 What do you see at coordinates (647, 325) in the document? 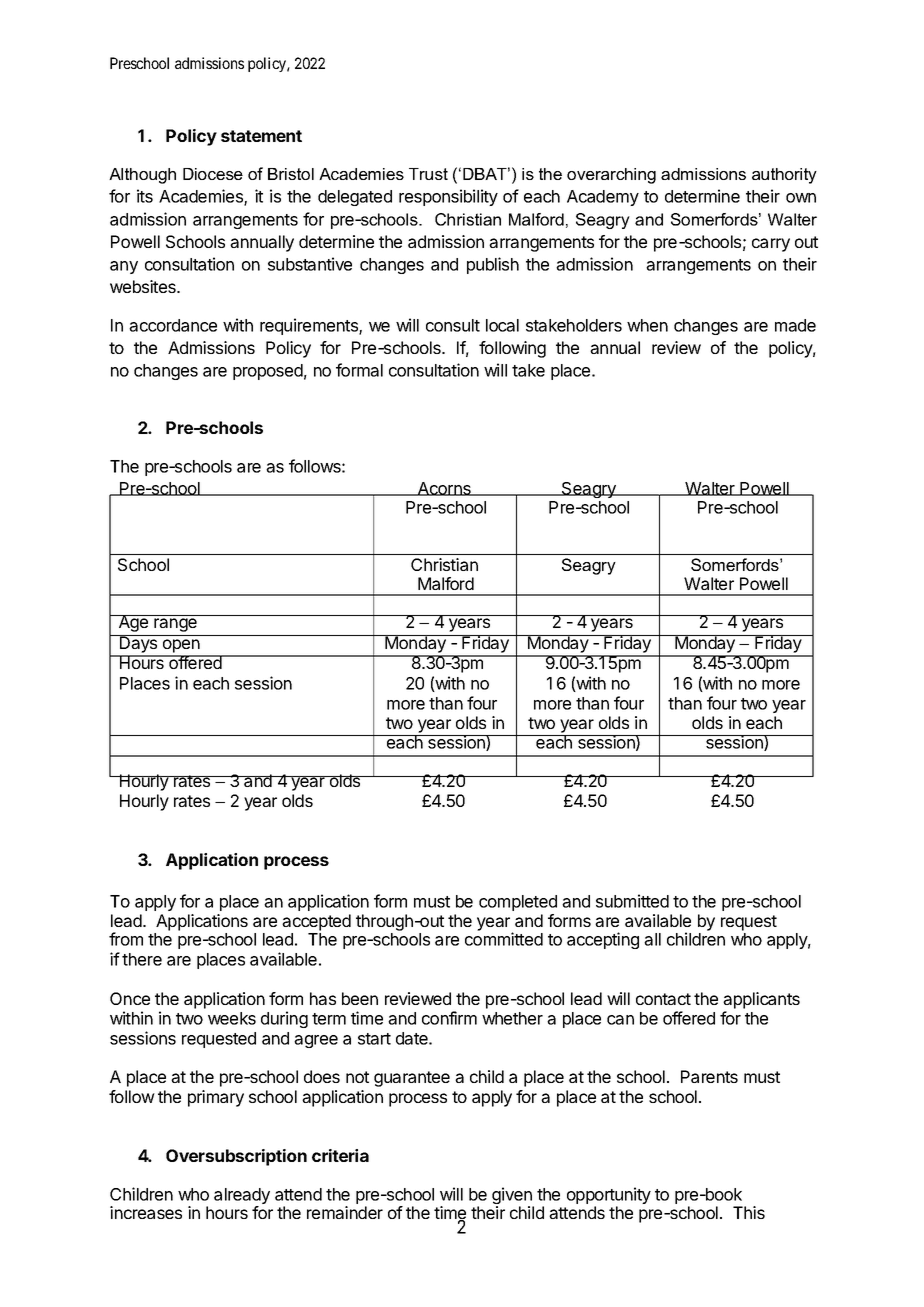
I see `when` at bounding box center [647, 325].
